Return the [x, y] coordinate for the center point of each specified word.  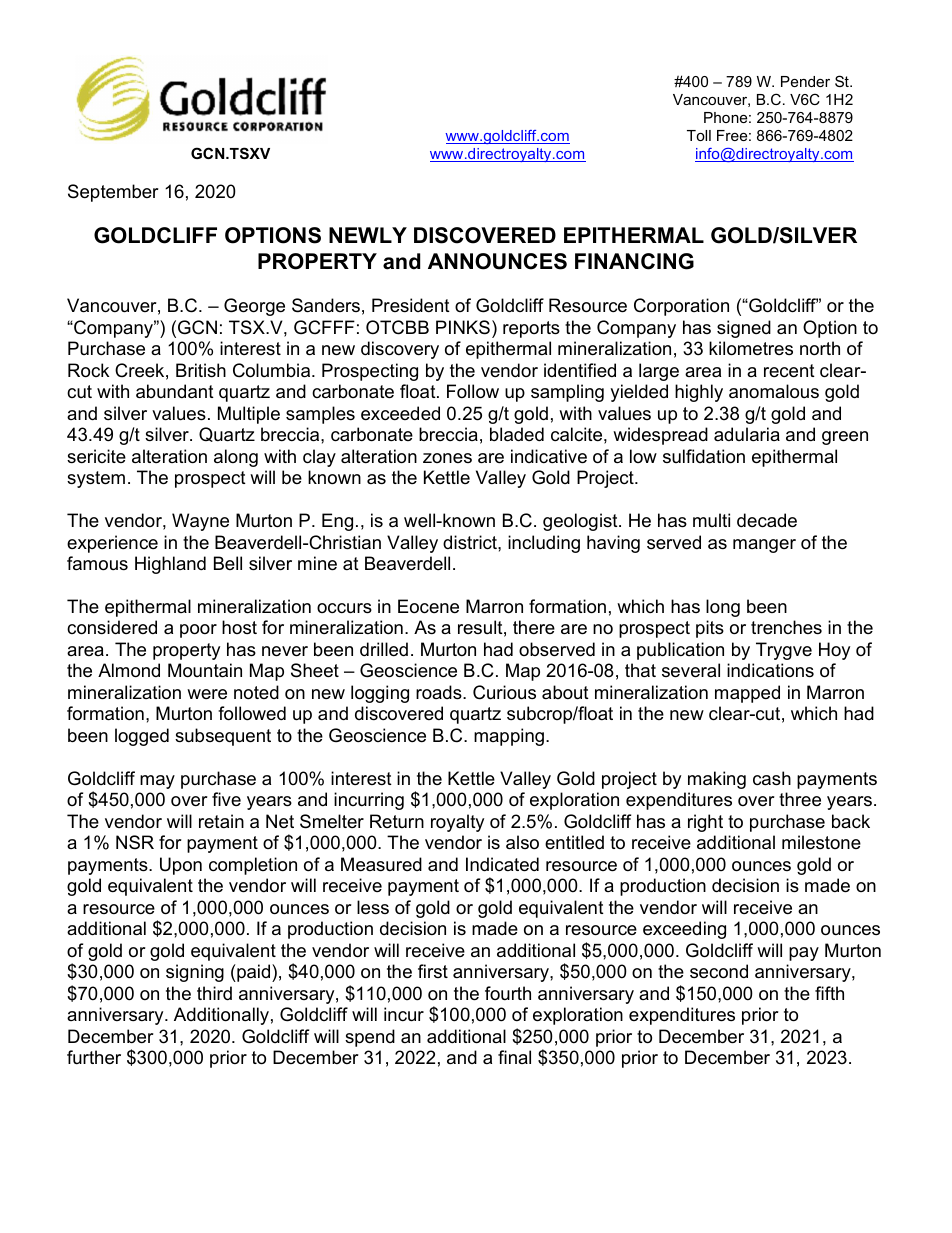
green [845, 438]
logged [142, 737]
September [113, 193]
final [514, 1057]
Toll [699, 135]
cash [772, 778]
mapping [509, 737]
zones [447, 458]
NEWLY [368, 235]
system [96, 479]
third [214, 993]
